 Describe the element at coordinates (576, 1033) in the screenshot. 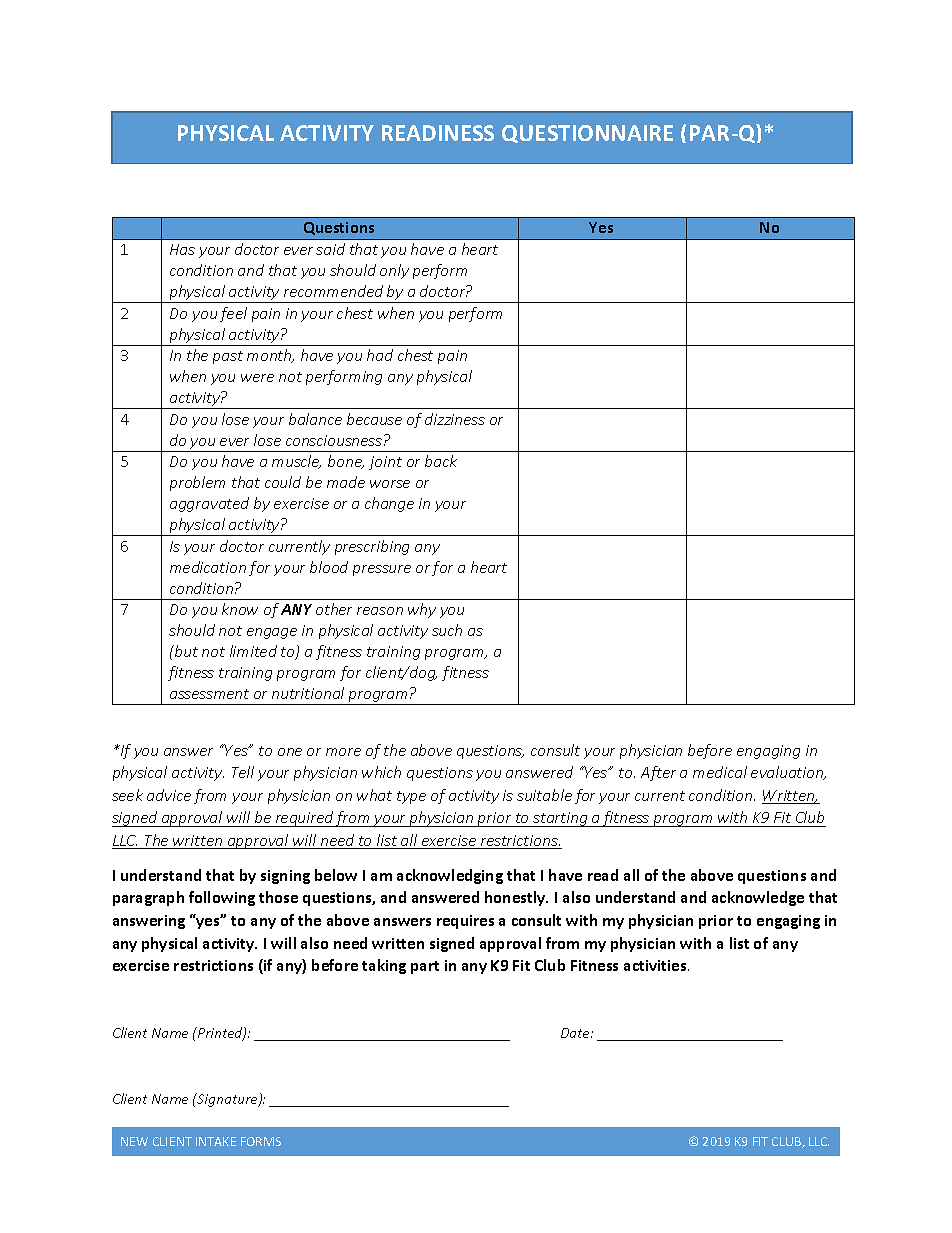

I see `Date` at that location.
